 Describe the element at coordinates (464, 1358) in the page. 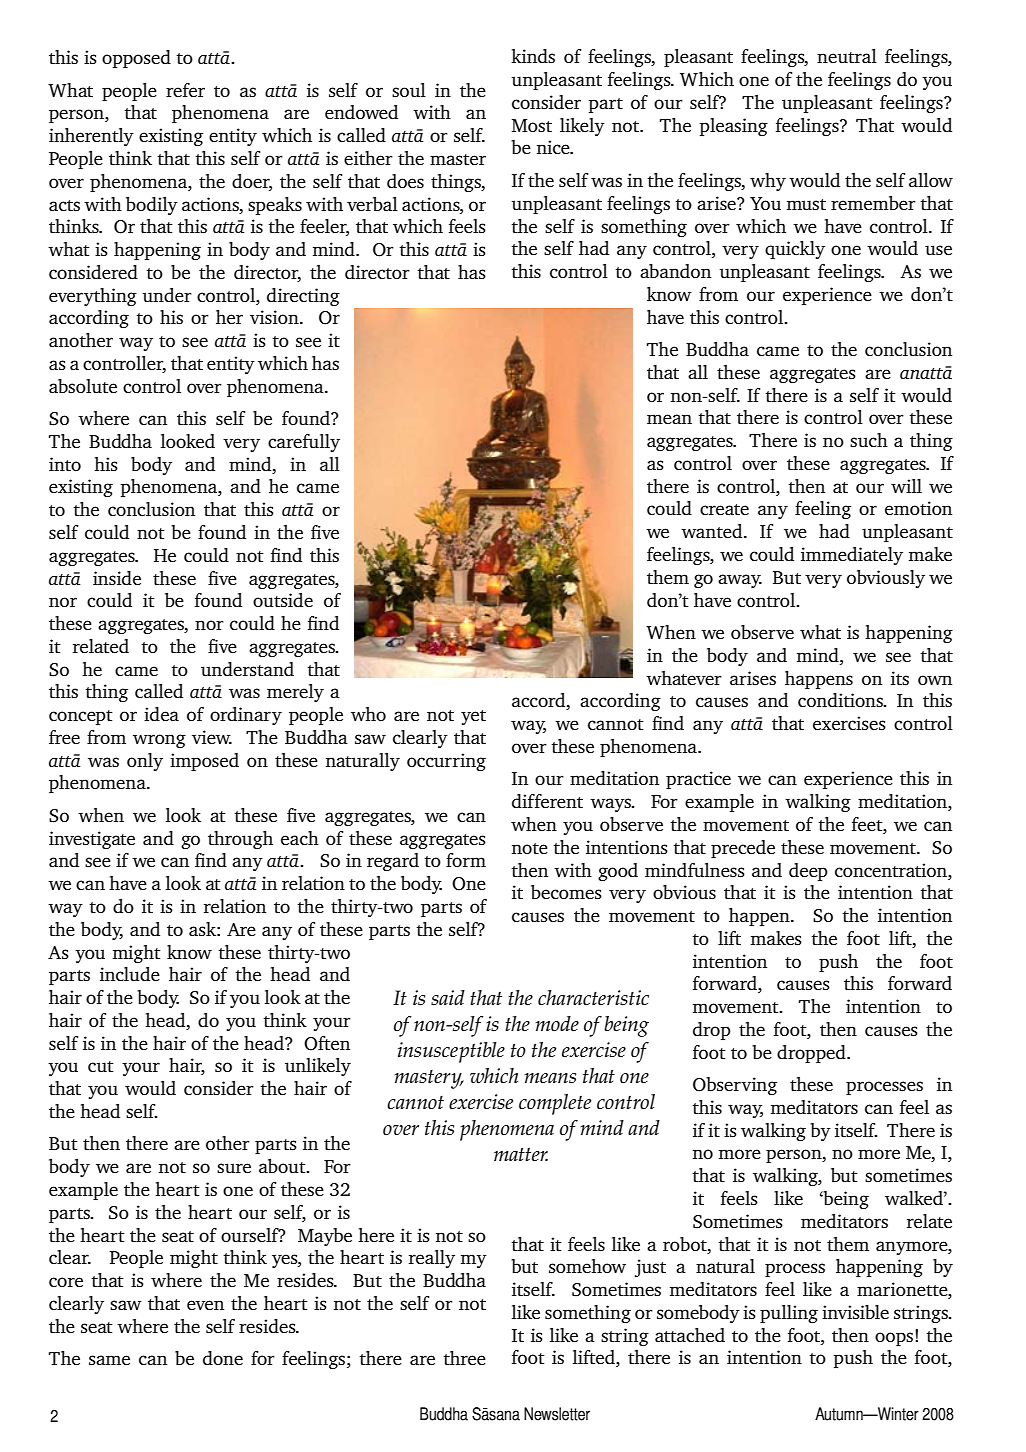

I see `three` at that location.
